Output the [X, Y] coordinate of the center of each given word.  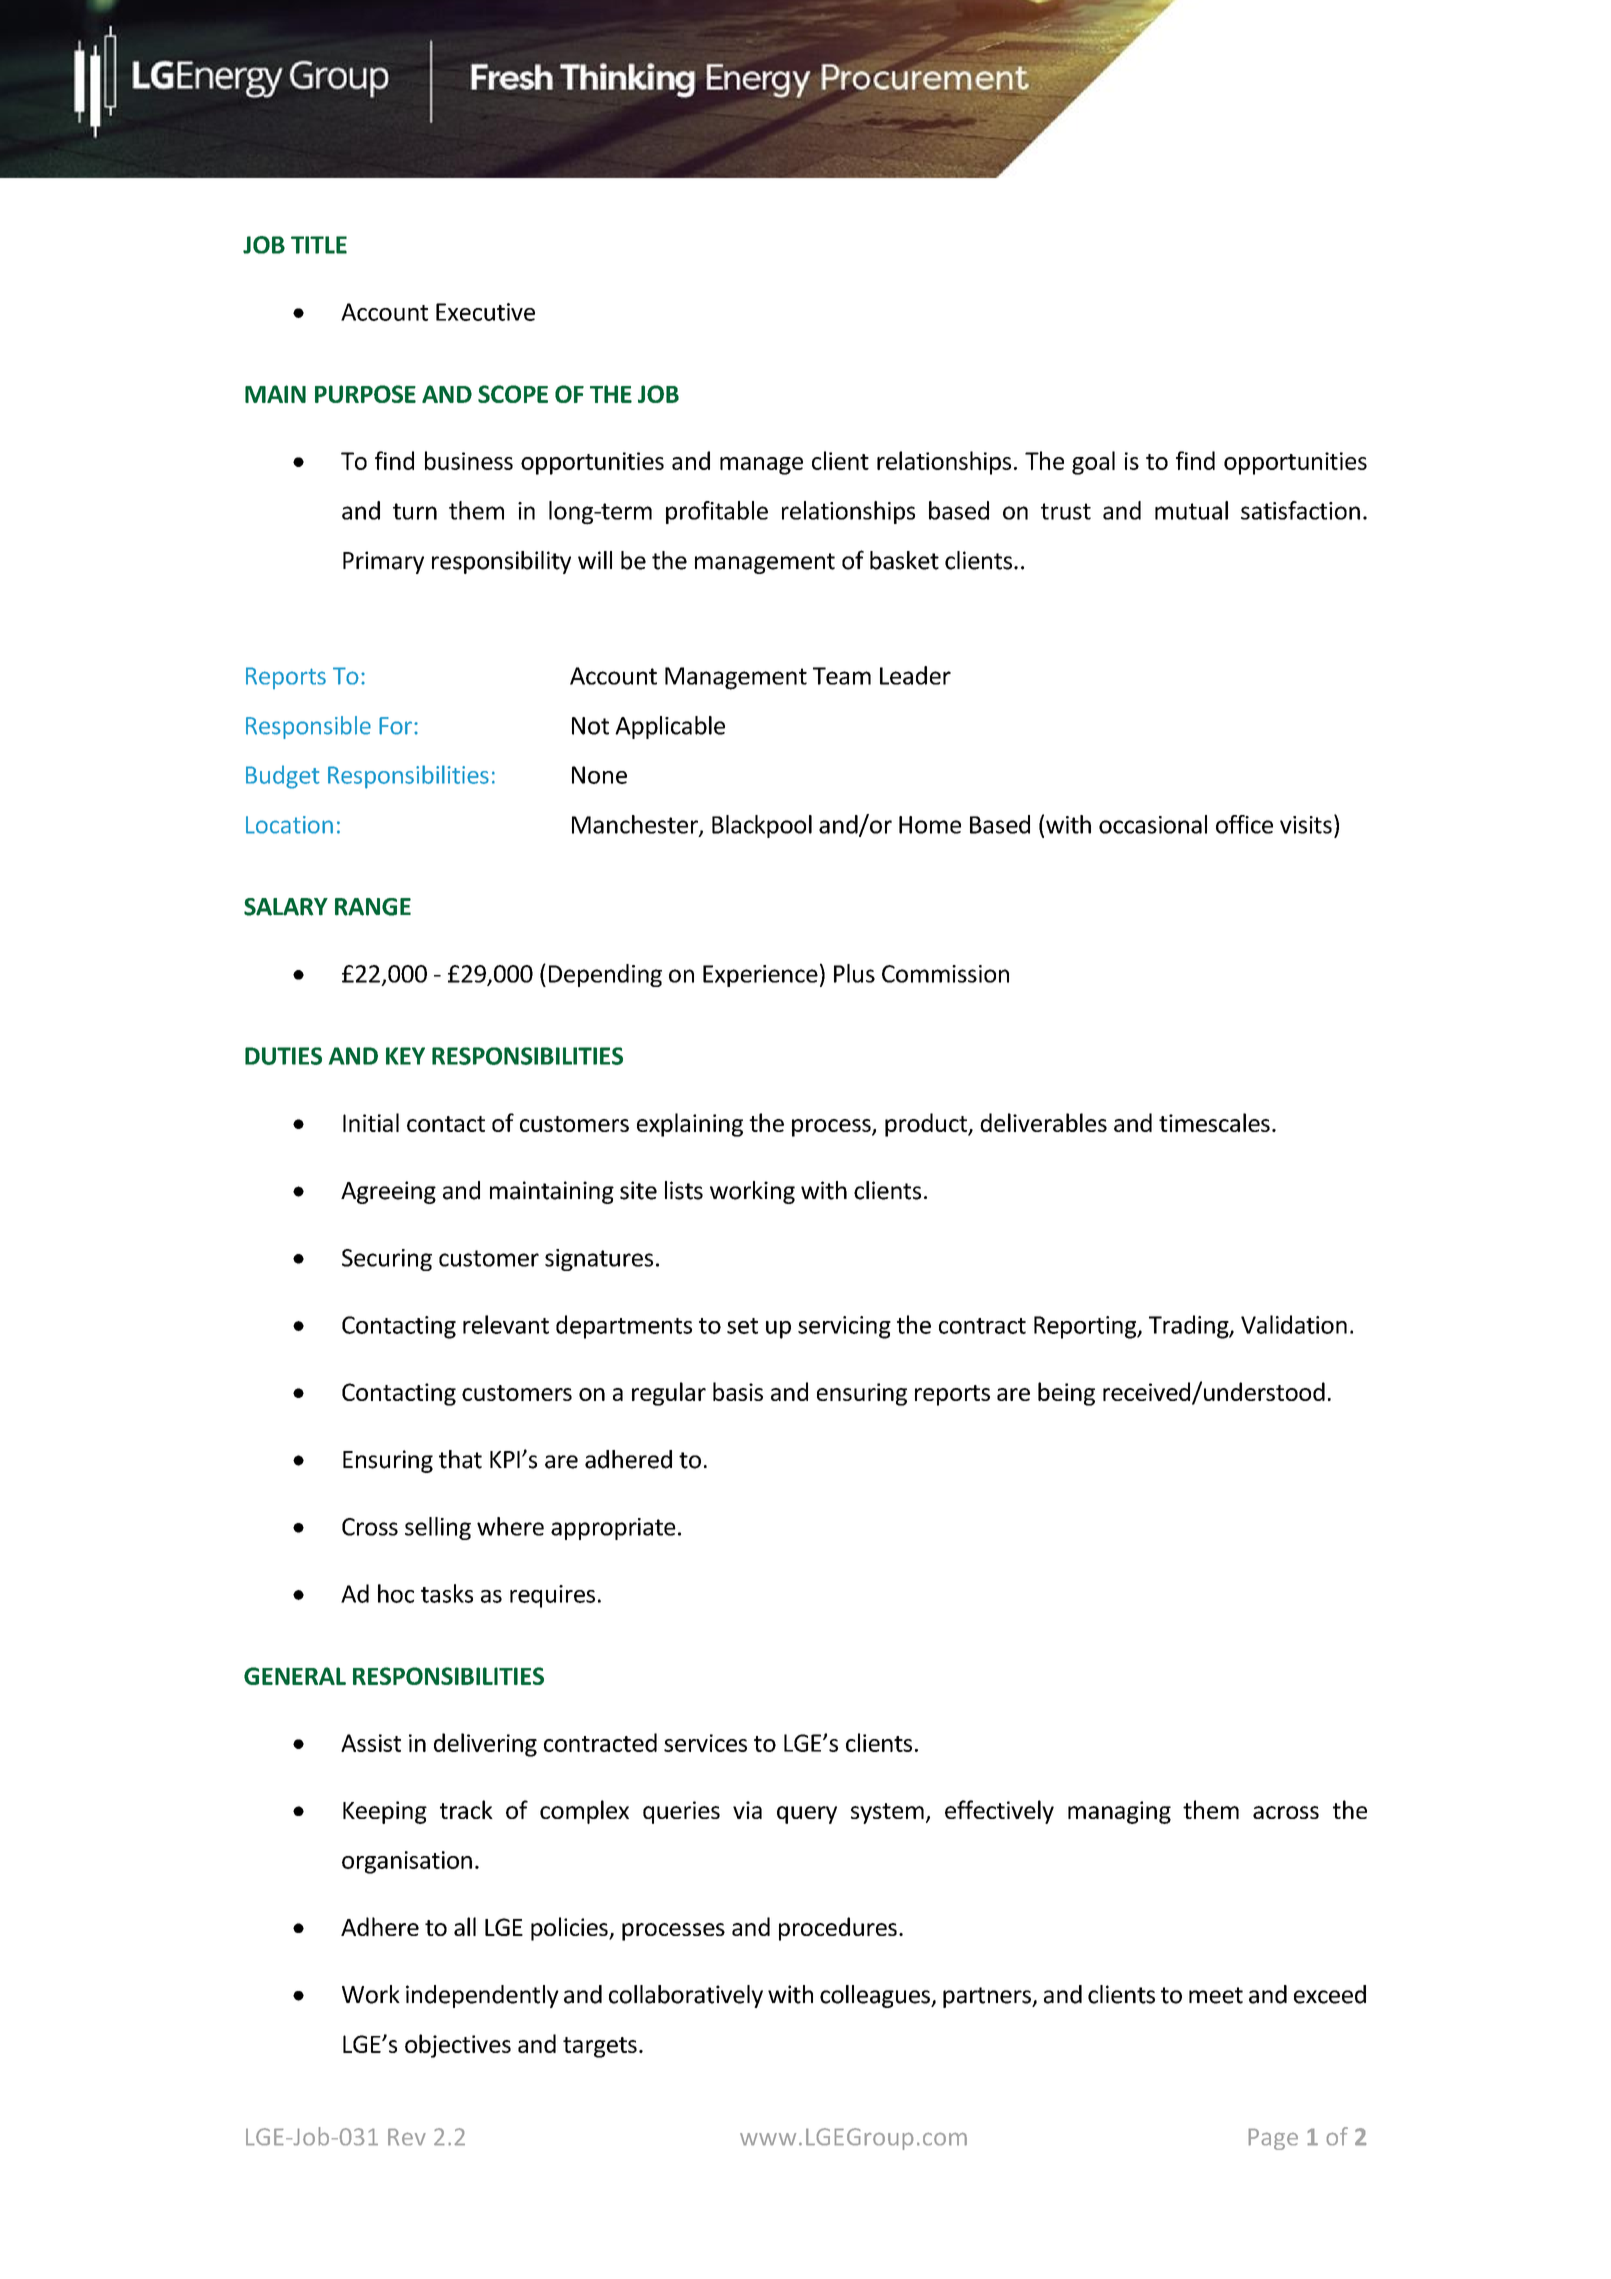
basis [738, 1391]
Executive [485, 312]
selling [438, 1528]
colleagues [876, 1996]
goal [1093, 463]
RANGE [373, 907]
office [1244, 824]
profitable [717, 512]
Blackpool [762, 826]
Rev [407, 2137]
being [1066, 1394]
